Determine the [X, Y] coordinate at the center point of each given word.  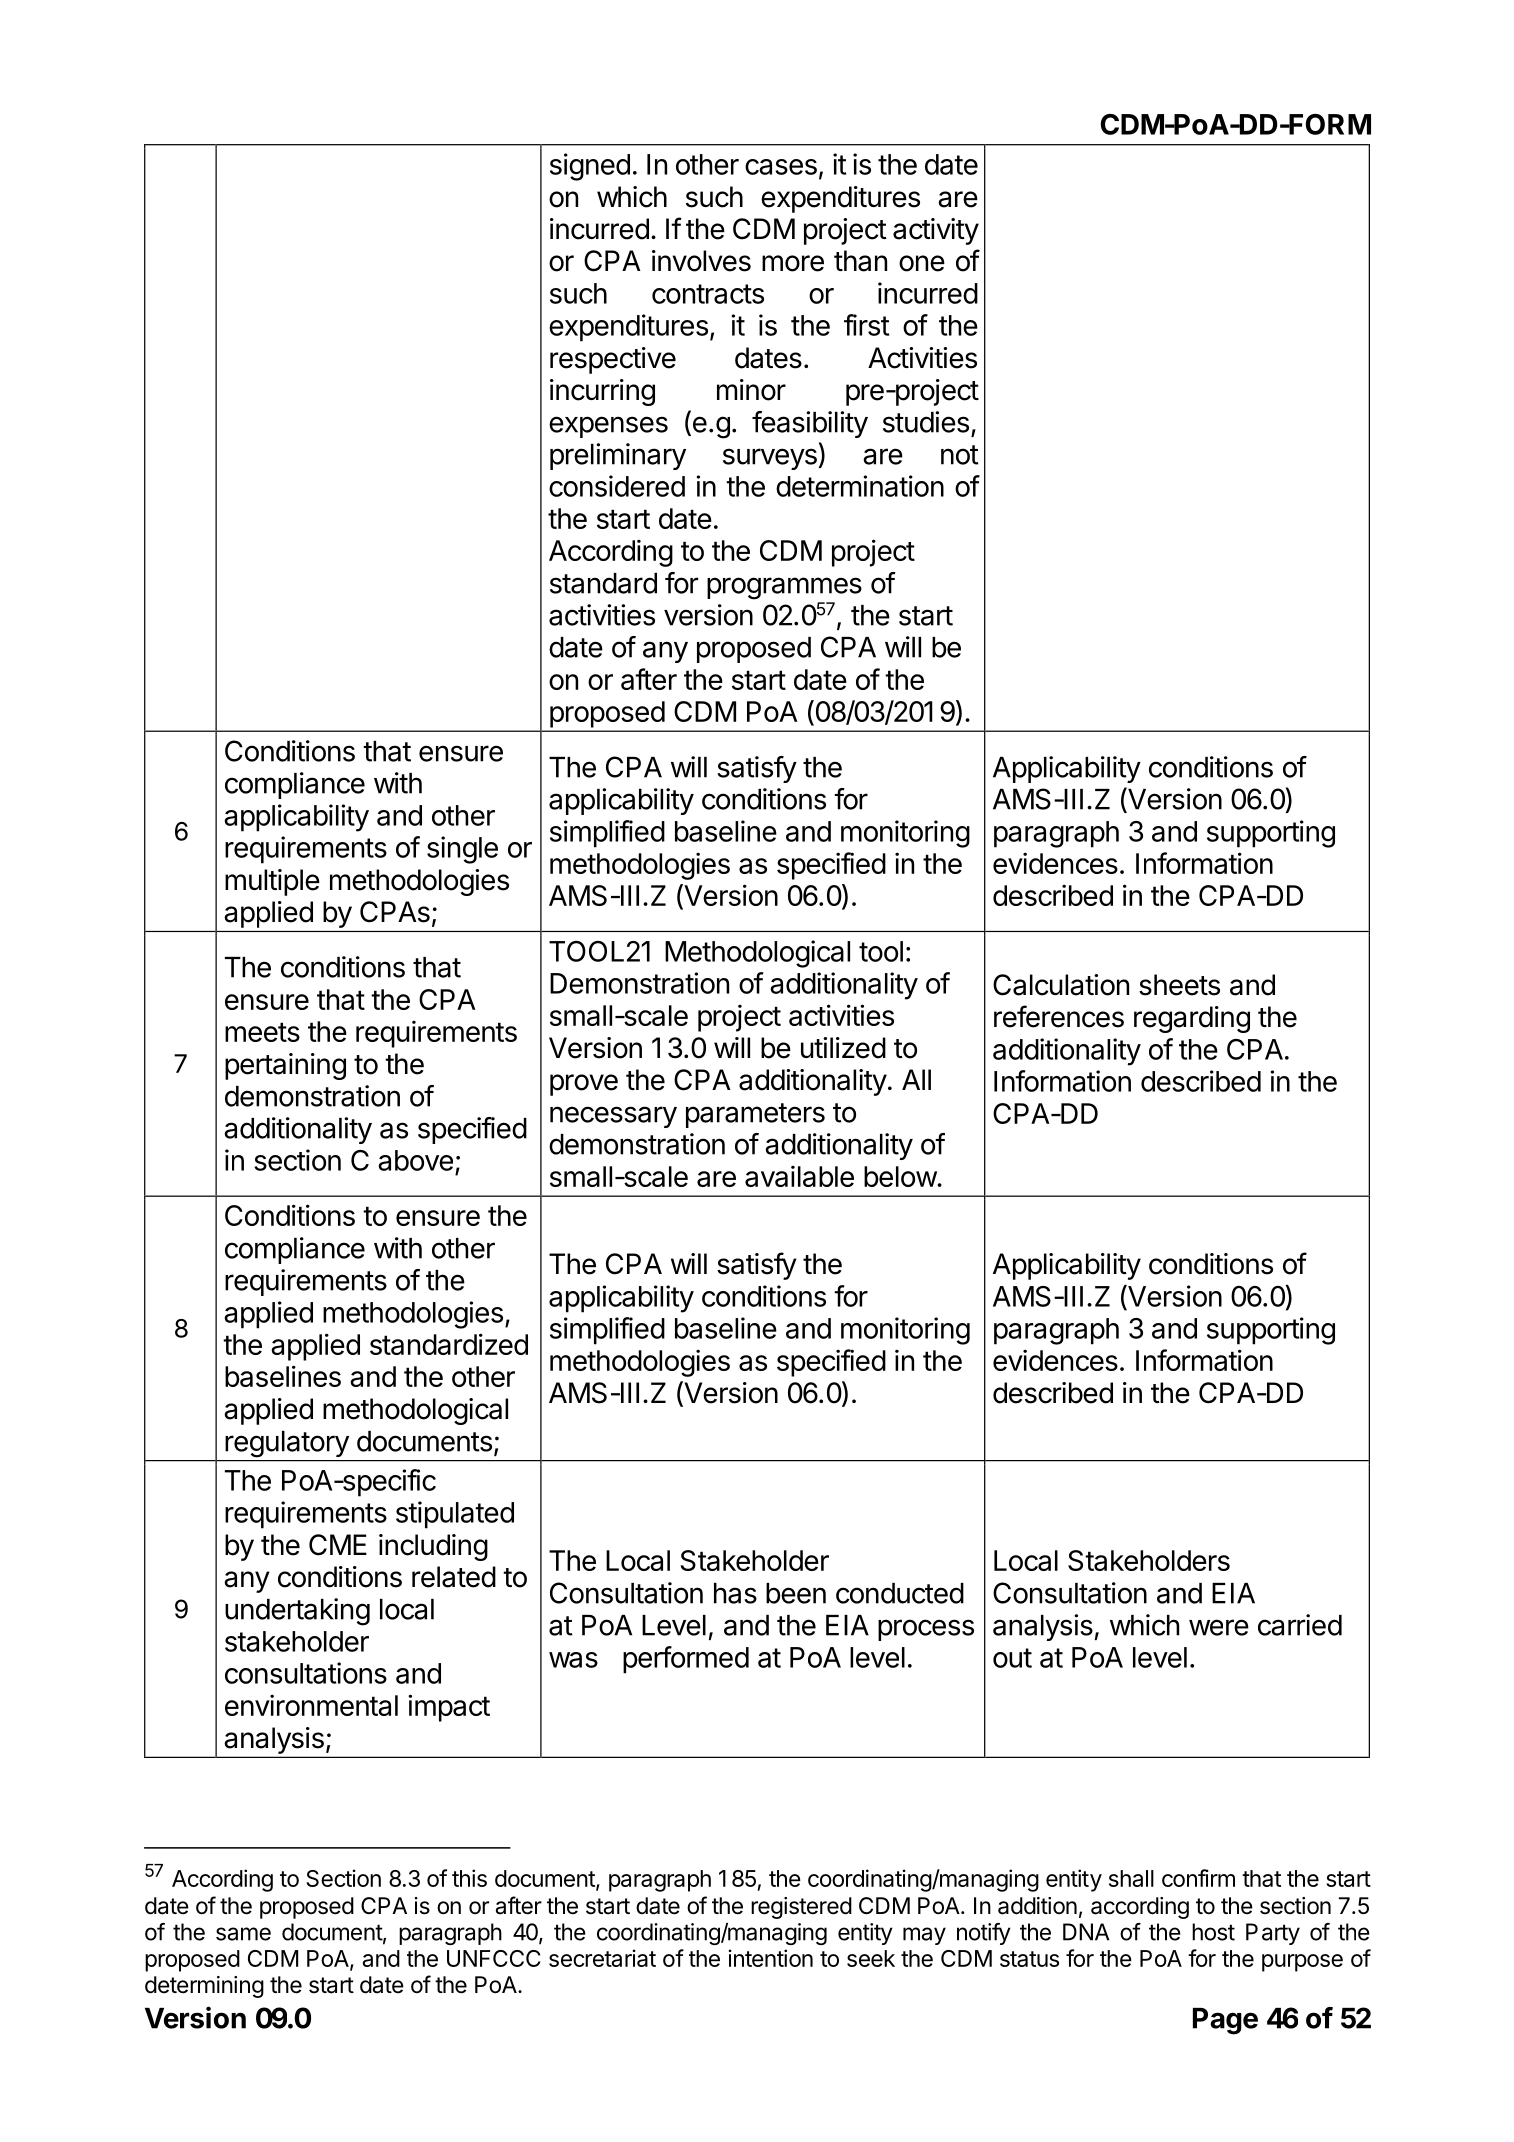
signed [590, 167]
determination [860, 486]
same [243, 1934]
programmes [784, 588]
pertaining [285, 1066]
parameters [755, 1115]
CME [338, 1545]
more [793, 263]
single [462, 850]
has [735, 1593]
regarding [1192, 1019]
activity [936, 231]
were [1219, 1627]
